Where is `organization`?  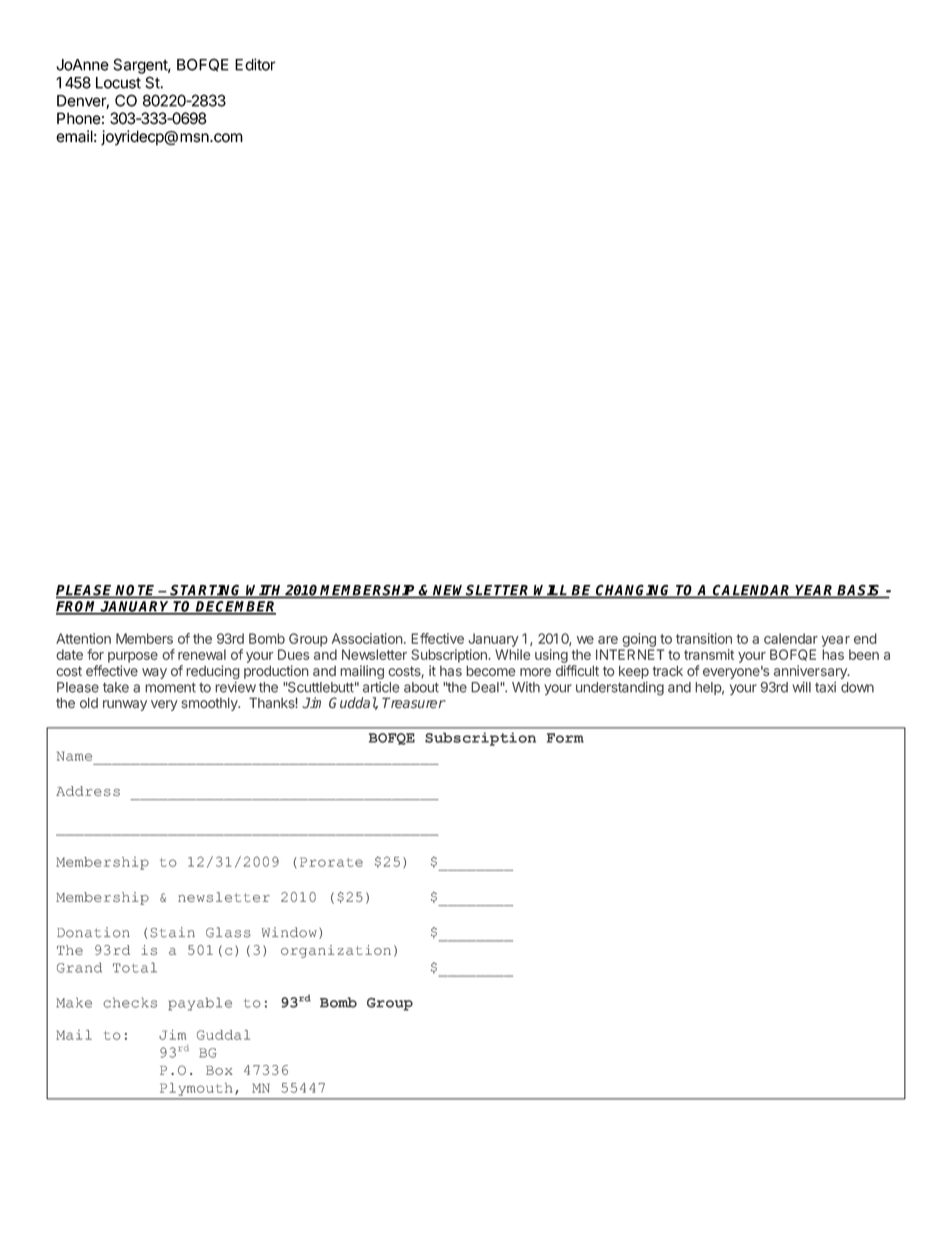 organization is located at coordinates (336, 951).
